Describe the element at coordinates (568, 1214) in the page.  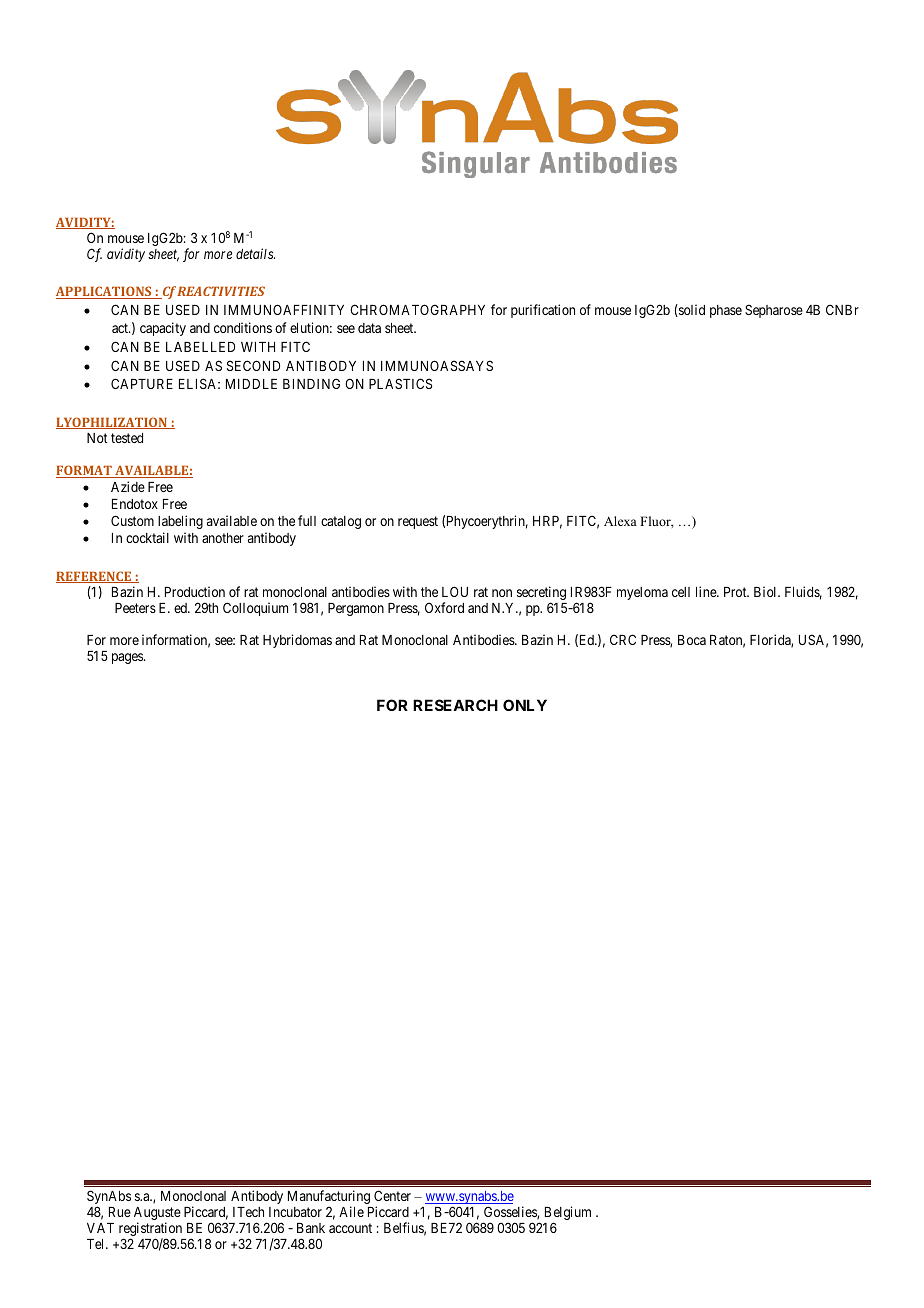
I see `Belgium` at that location.
